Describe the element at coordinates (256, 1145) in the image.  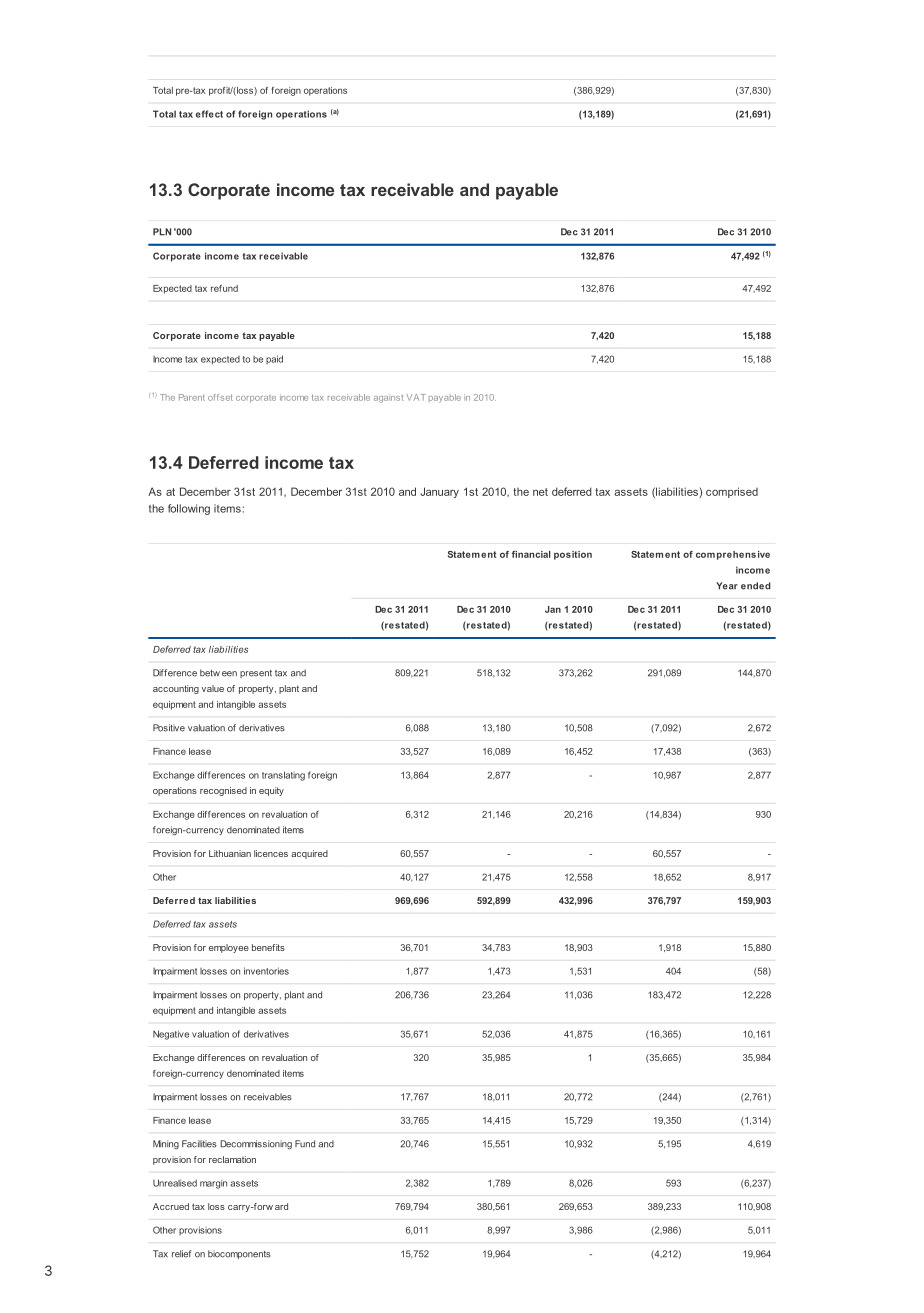
I see `Decommissioning` at that location.
